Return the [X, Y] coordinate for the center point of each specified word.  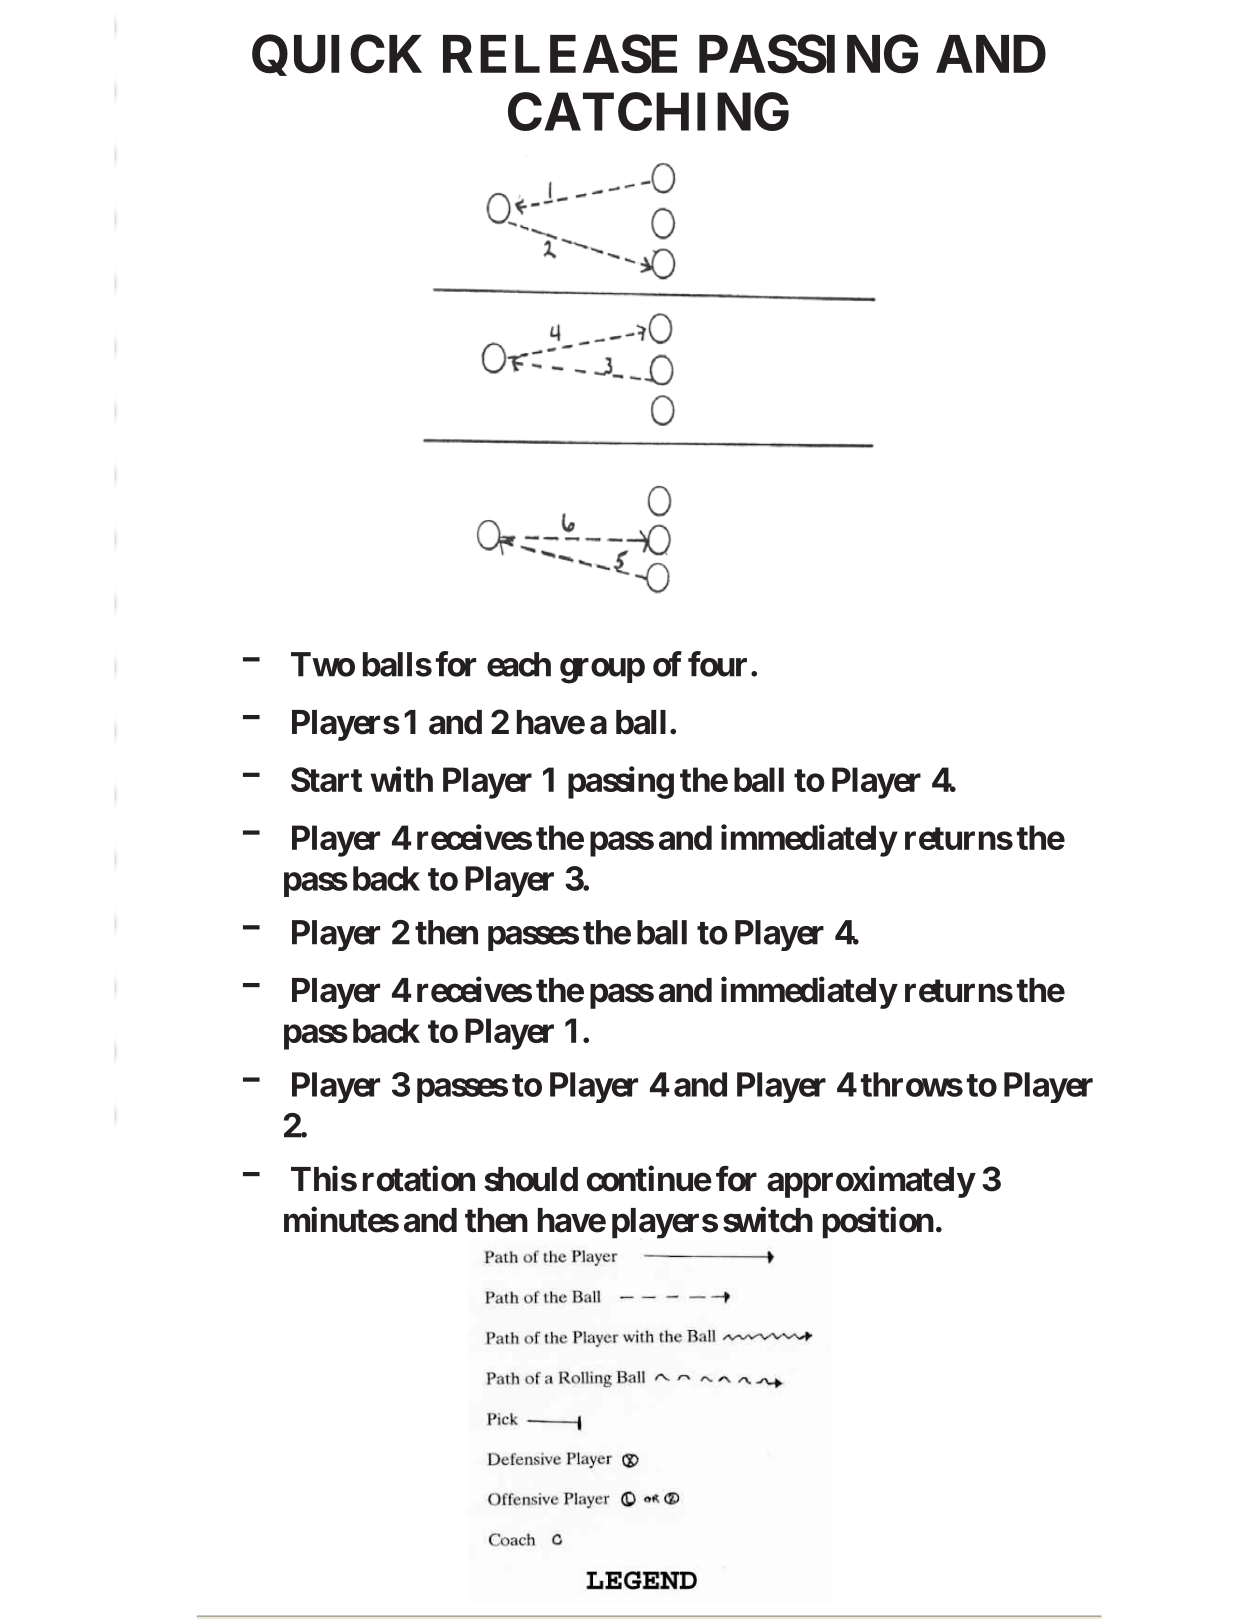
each [519, 664]
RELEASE [560, 54]
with [401, 779]
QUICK [337, 55]
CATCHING [648, 111]
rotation [419, 1179]
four [717, 664]
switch [768, 1220]
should [531, 1179]
